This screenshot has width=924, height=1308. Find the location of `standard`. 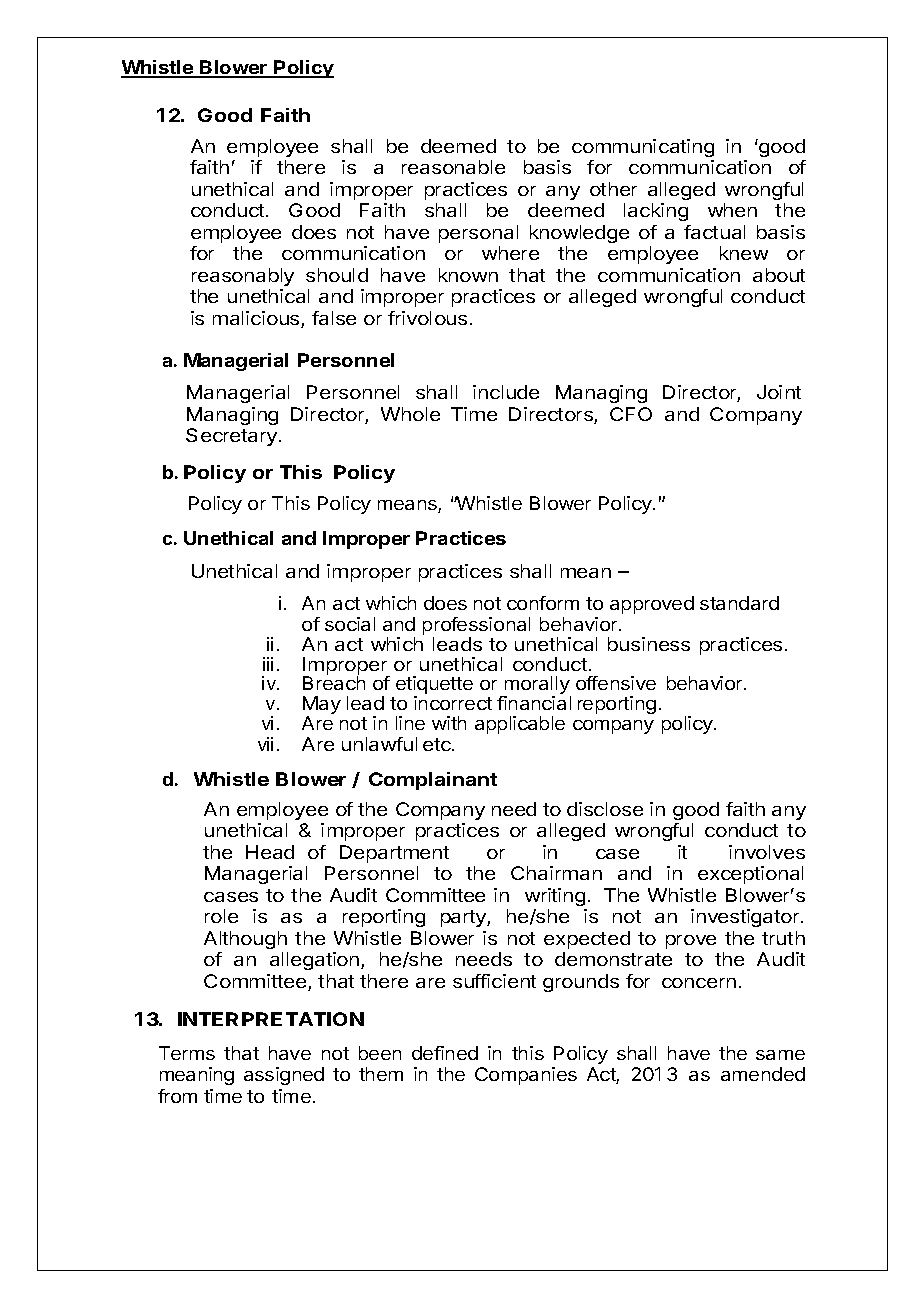

standard is located at coordinates (739, 603).
